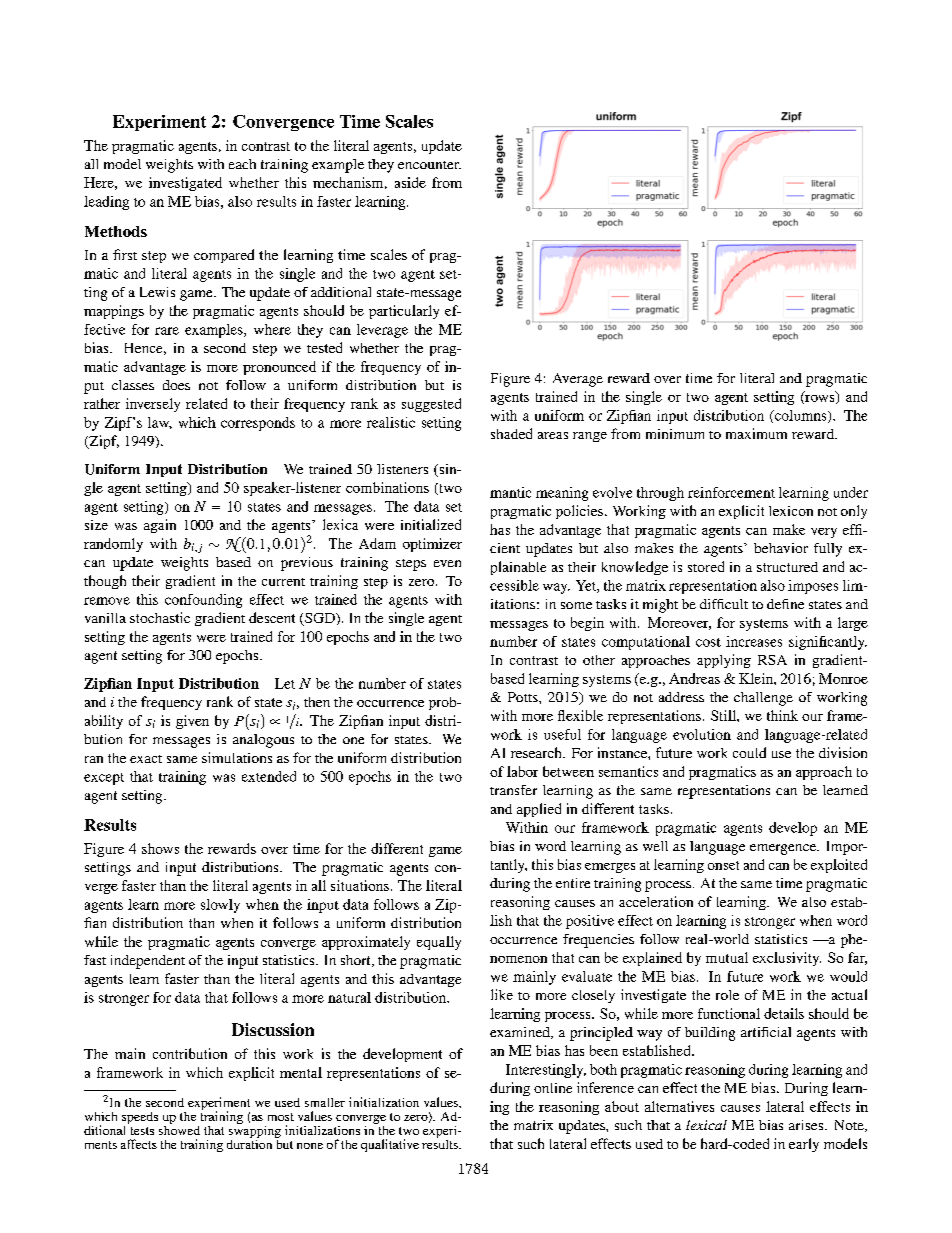 This document has width=952, height=1233. I want to click on arises, so click(806, 1125).
